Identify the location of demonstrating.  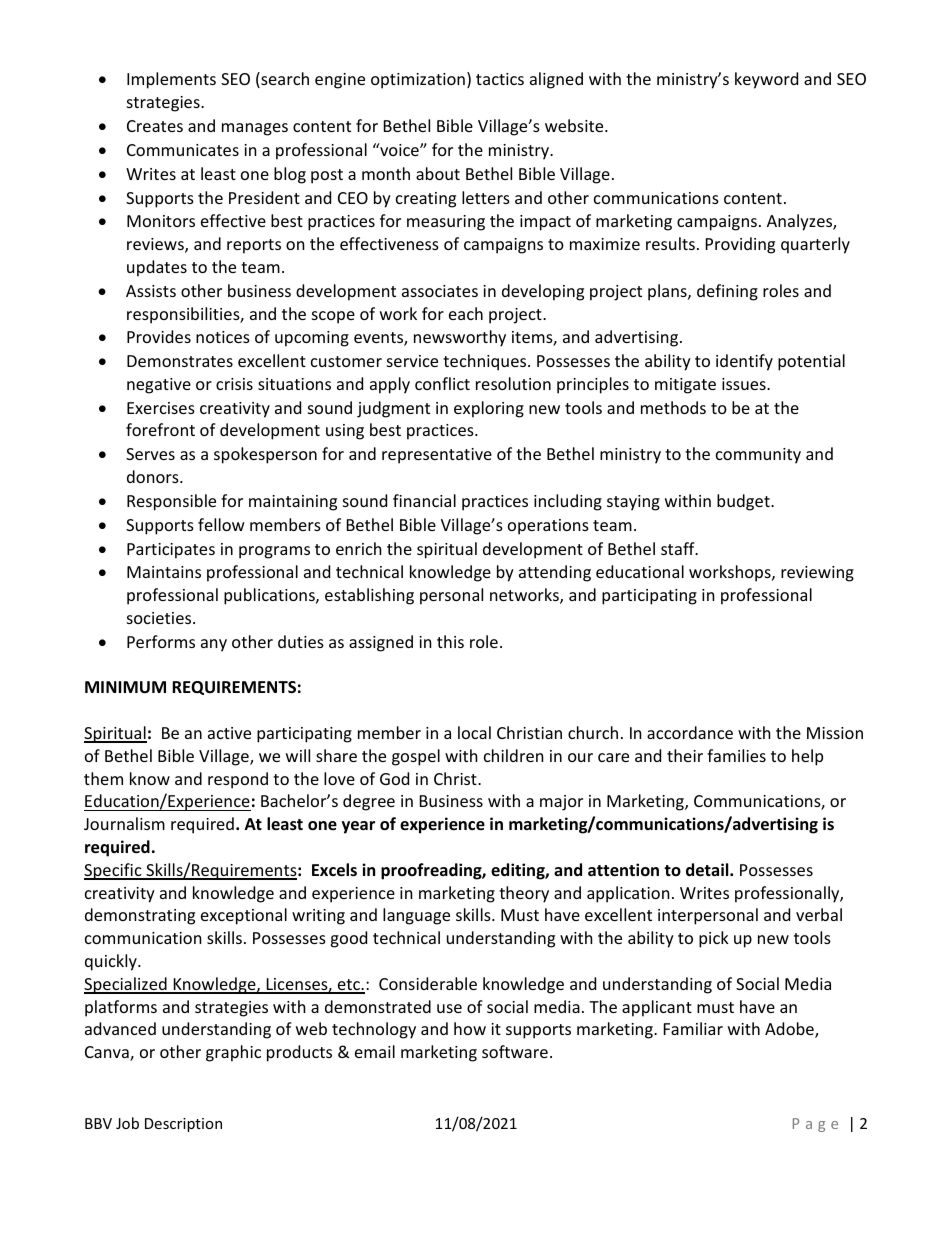
(140, 916).
